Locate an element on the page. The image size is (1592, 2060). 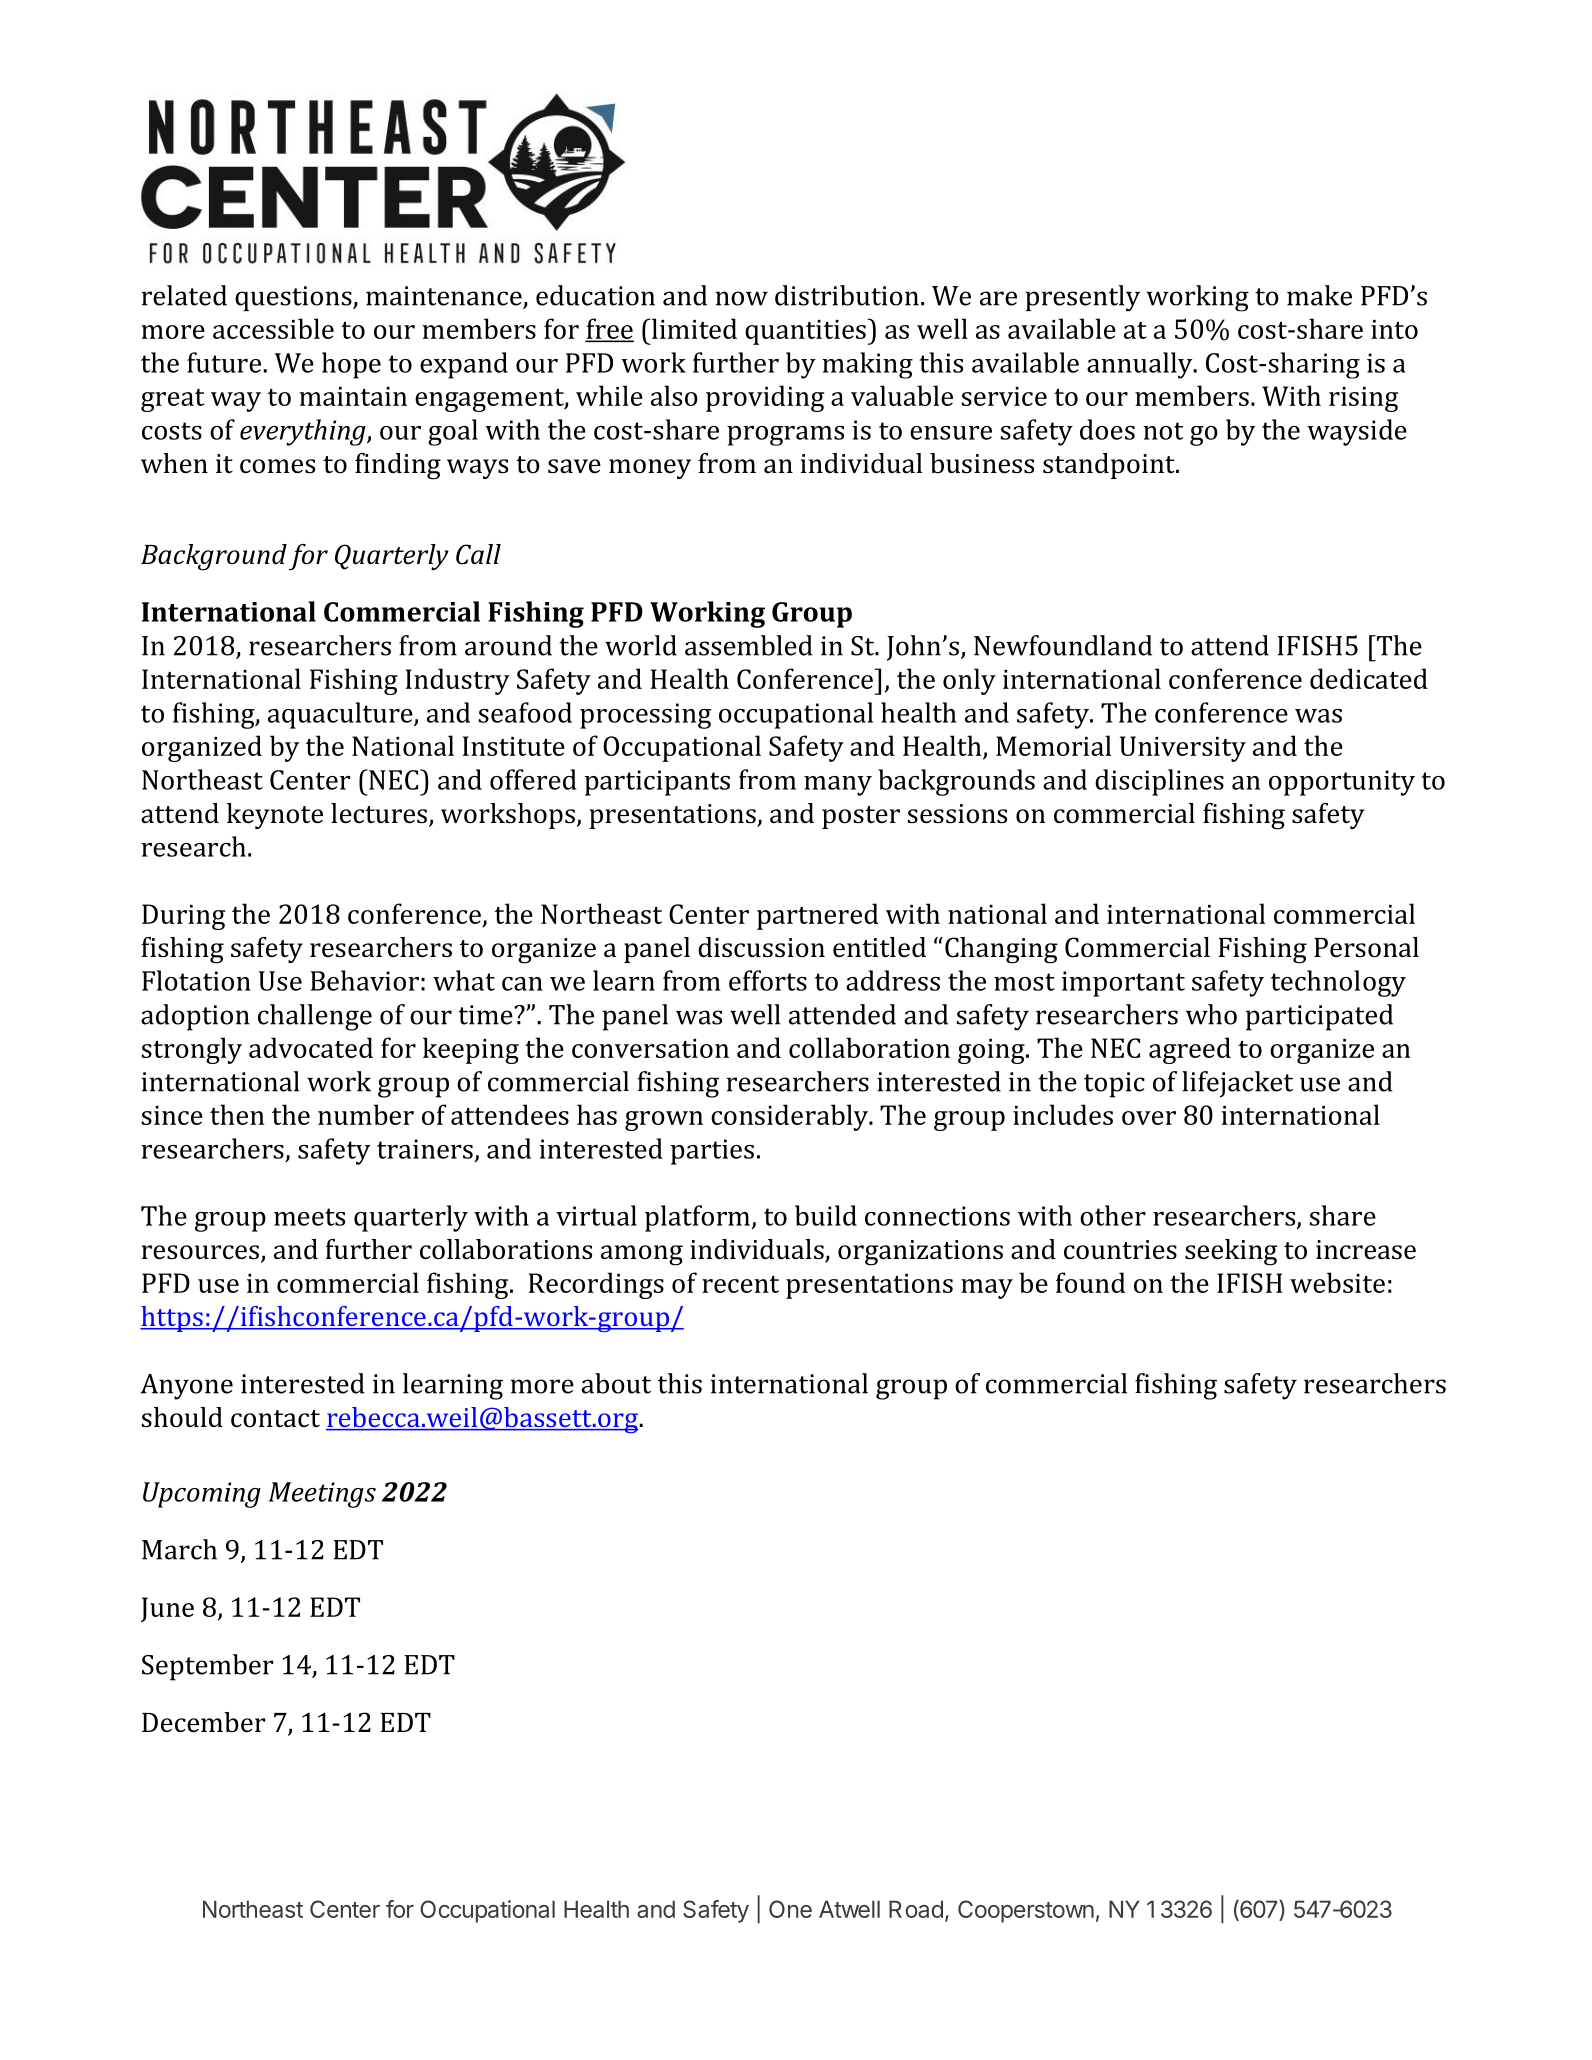
Meetings is located at coordinates (322, 1495).
